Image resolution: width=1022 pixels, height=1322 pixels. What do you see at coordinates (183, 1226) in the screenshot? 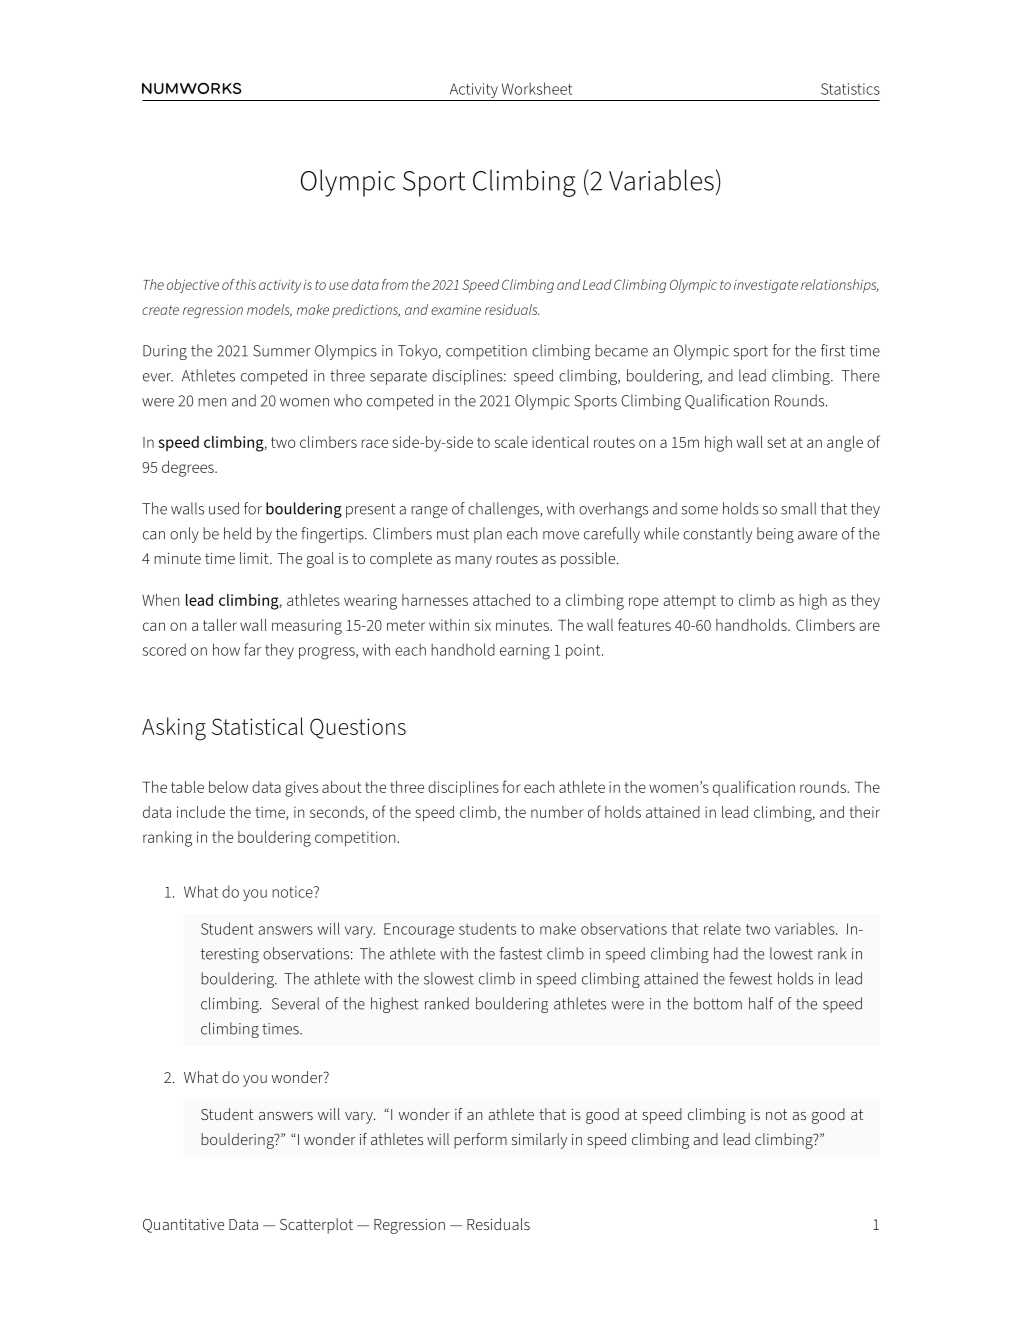
I see `Quantitative` at bounding box center [183, 1226].
